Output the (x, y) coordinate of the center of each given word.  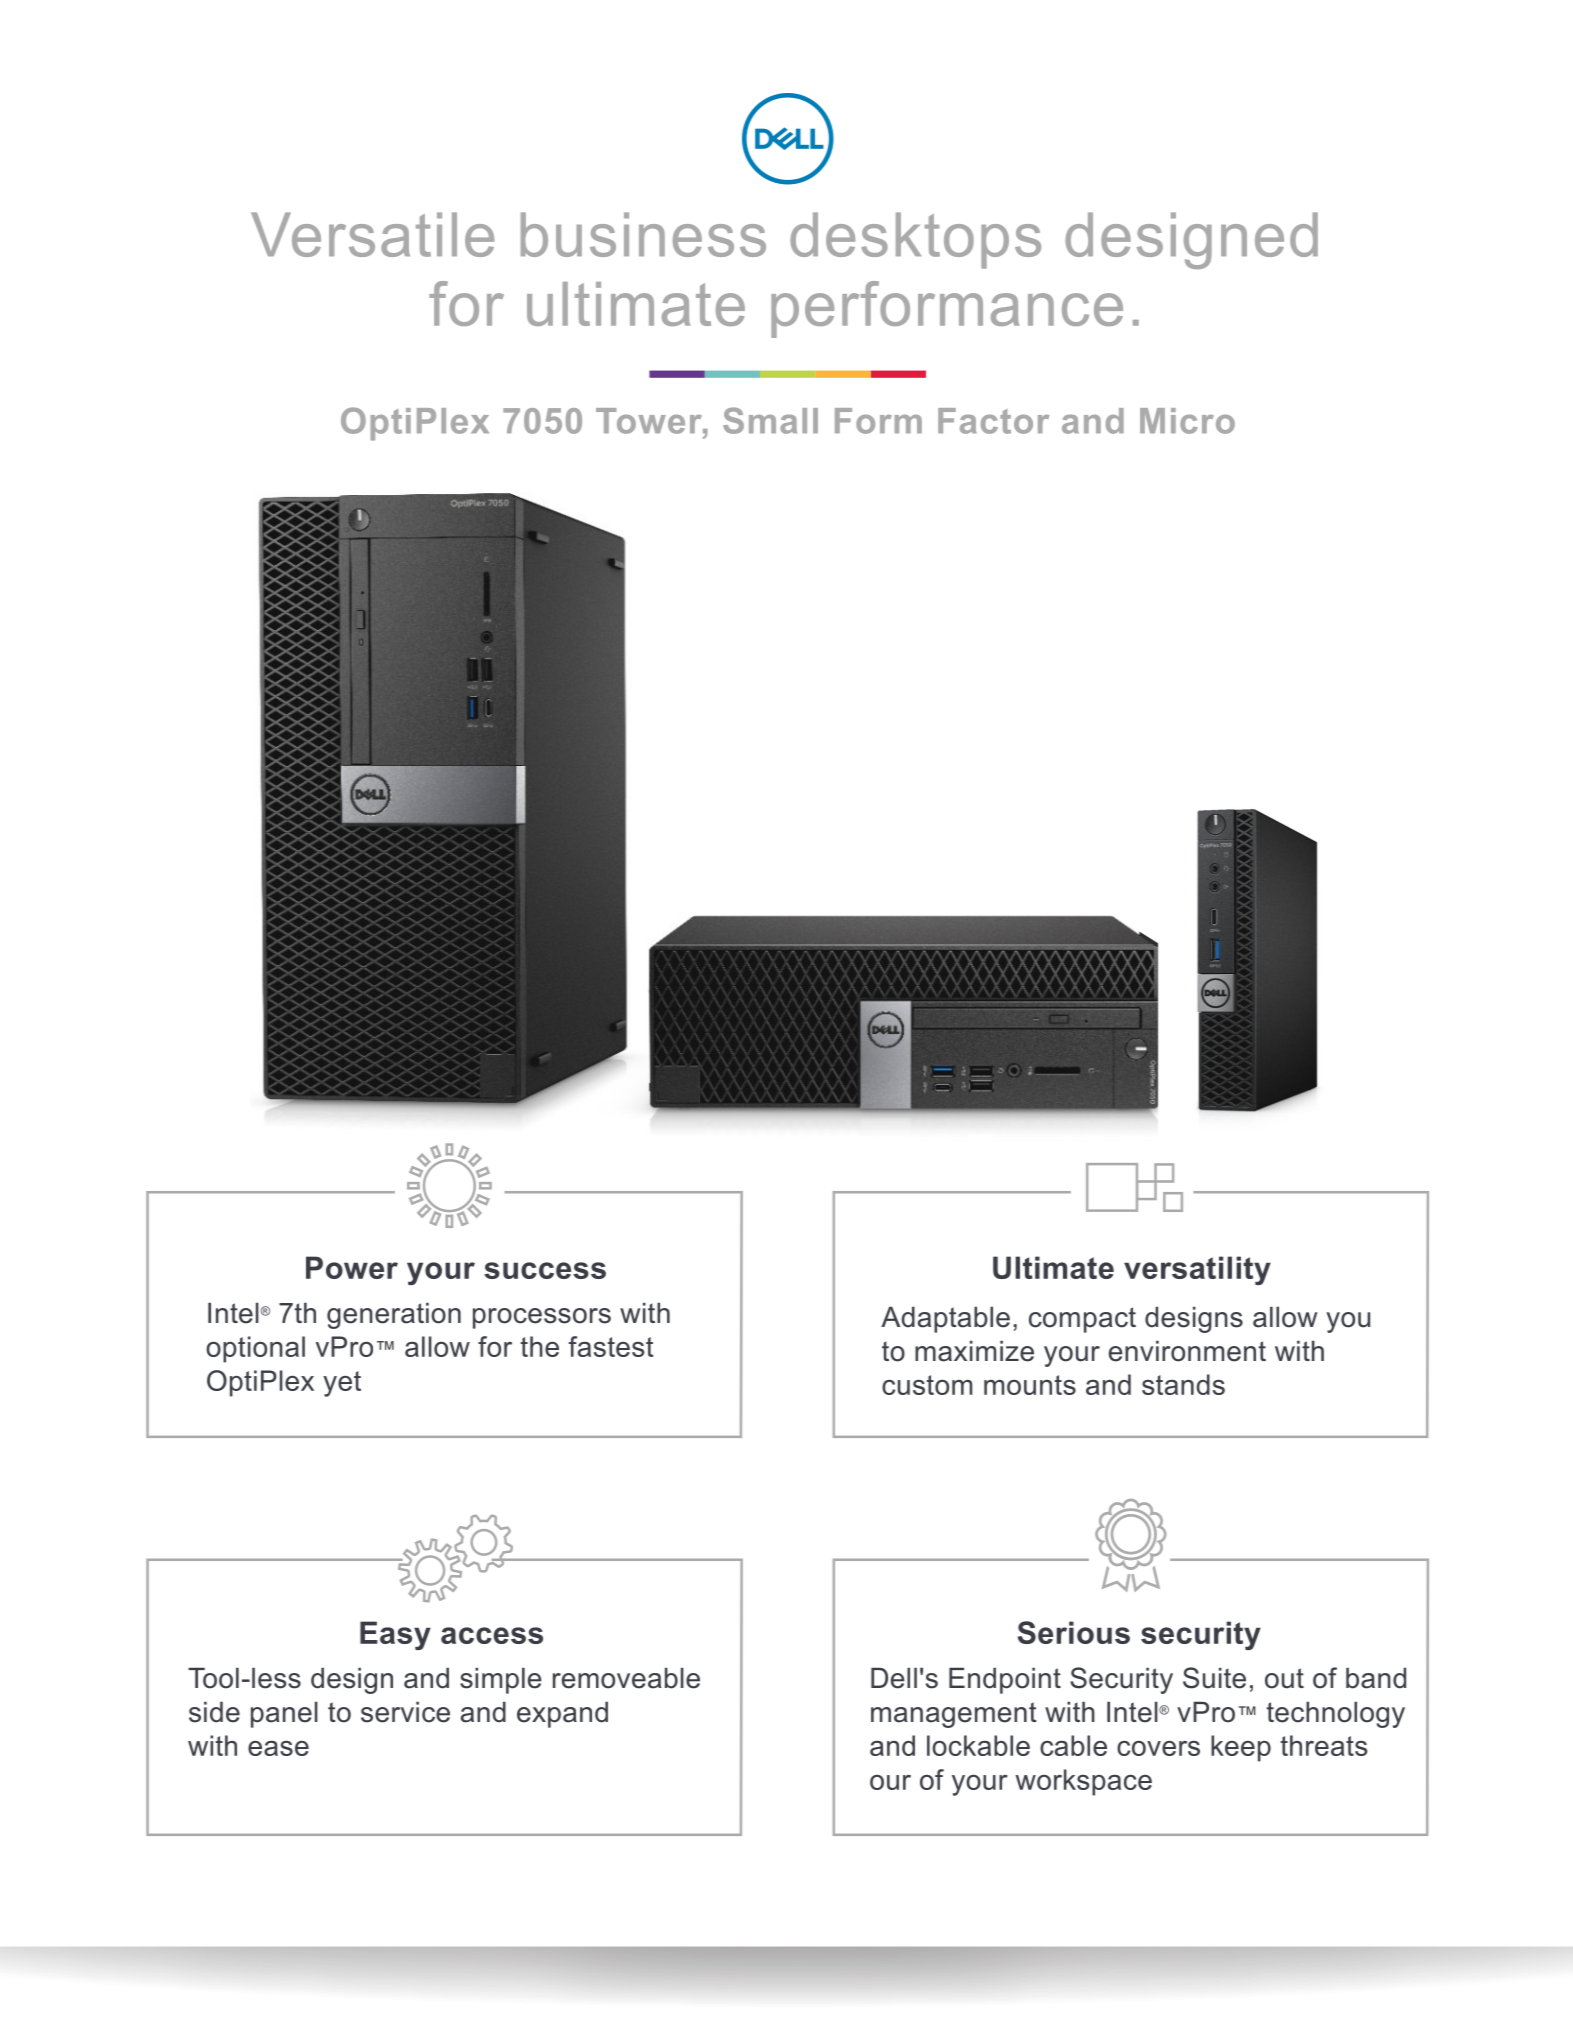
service (405, 1712)
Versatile (372, 234)
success (545, 1270)
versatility (1197, 1270)
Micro (1187, 421)
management (954, 1715)
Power (352, 1267)
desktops (915, 240)
